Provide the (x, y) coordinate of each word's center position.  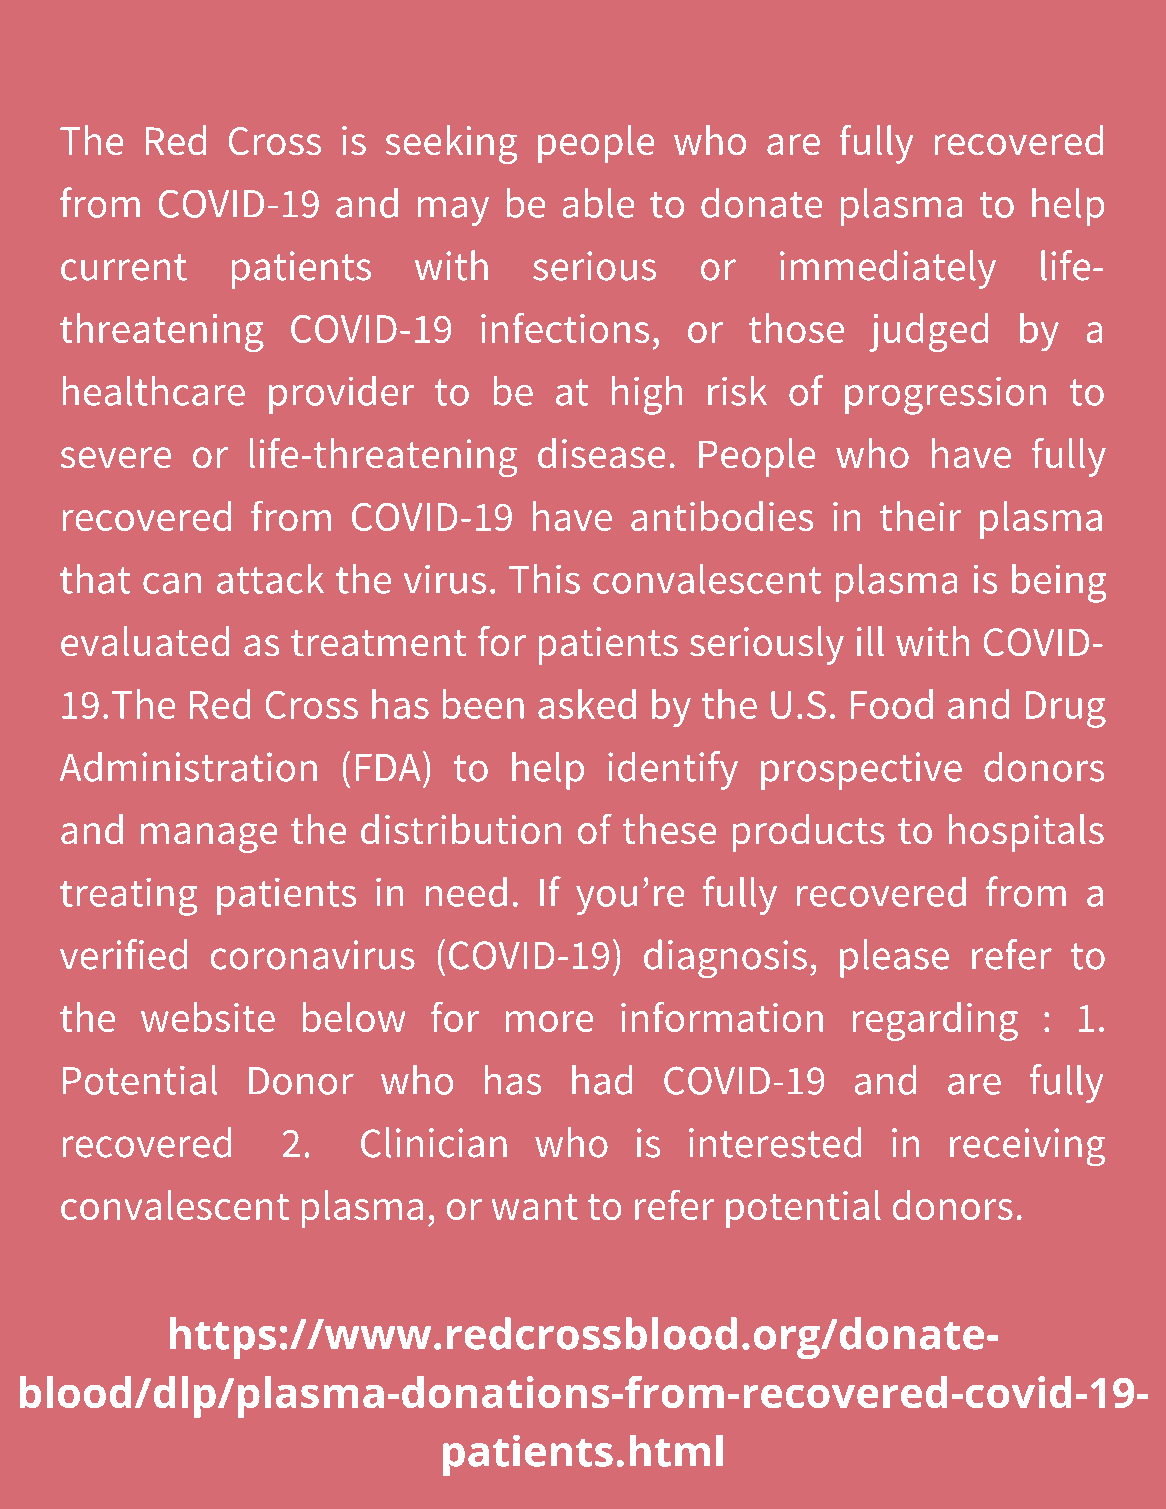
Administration (188, 766)
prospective (861, 771)
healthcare (153, 391)
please (894, 958)
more (549, 1021)
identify (673, 770)
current (124, 267)
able (598, 203)
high (647, 395)
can (172, 583)
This (544, 579)
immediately (888, 269)
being (1059, 583)
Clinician (434, 1142)
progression (945, 395)
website (208, 1017)
